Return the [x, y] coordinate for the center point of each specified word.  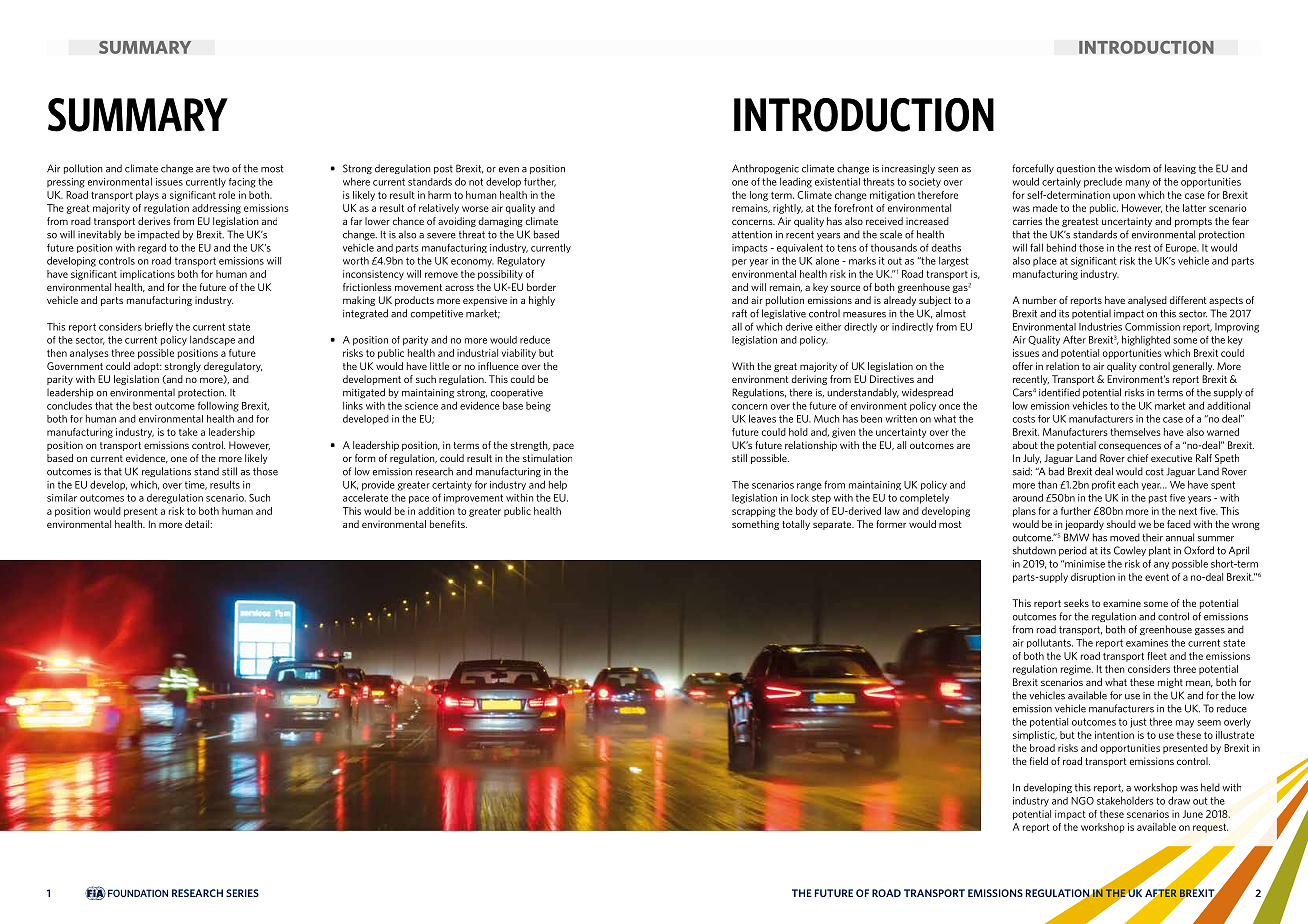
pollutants [1050, 643]
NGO [1082, 801]
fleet [1157, 656]
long [759, 196]
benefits [448, 524]
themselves [1135, 432]
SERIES [242, 893]
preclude [1103, 182]
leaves [762, 418]
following [218, 406]
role [227, 195]
